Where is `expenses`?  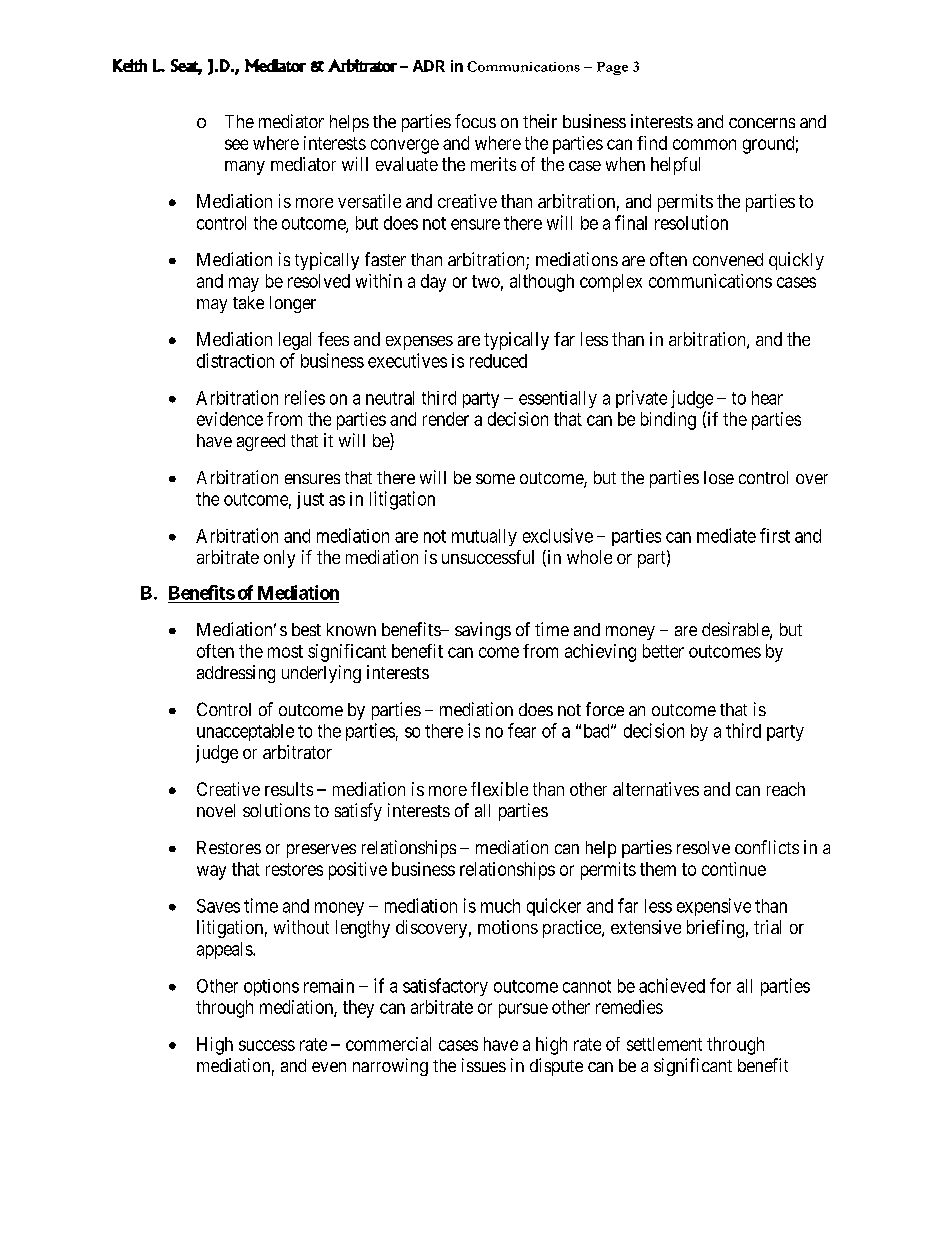 expenses is located at coordinates (419, 343).
